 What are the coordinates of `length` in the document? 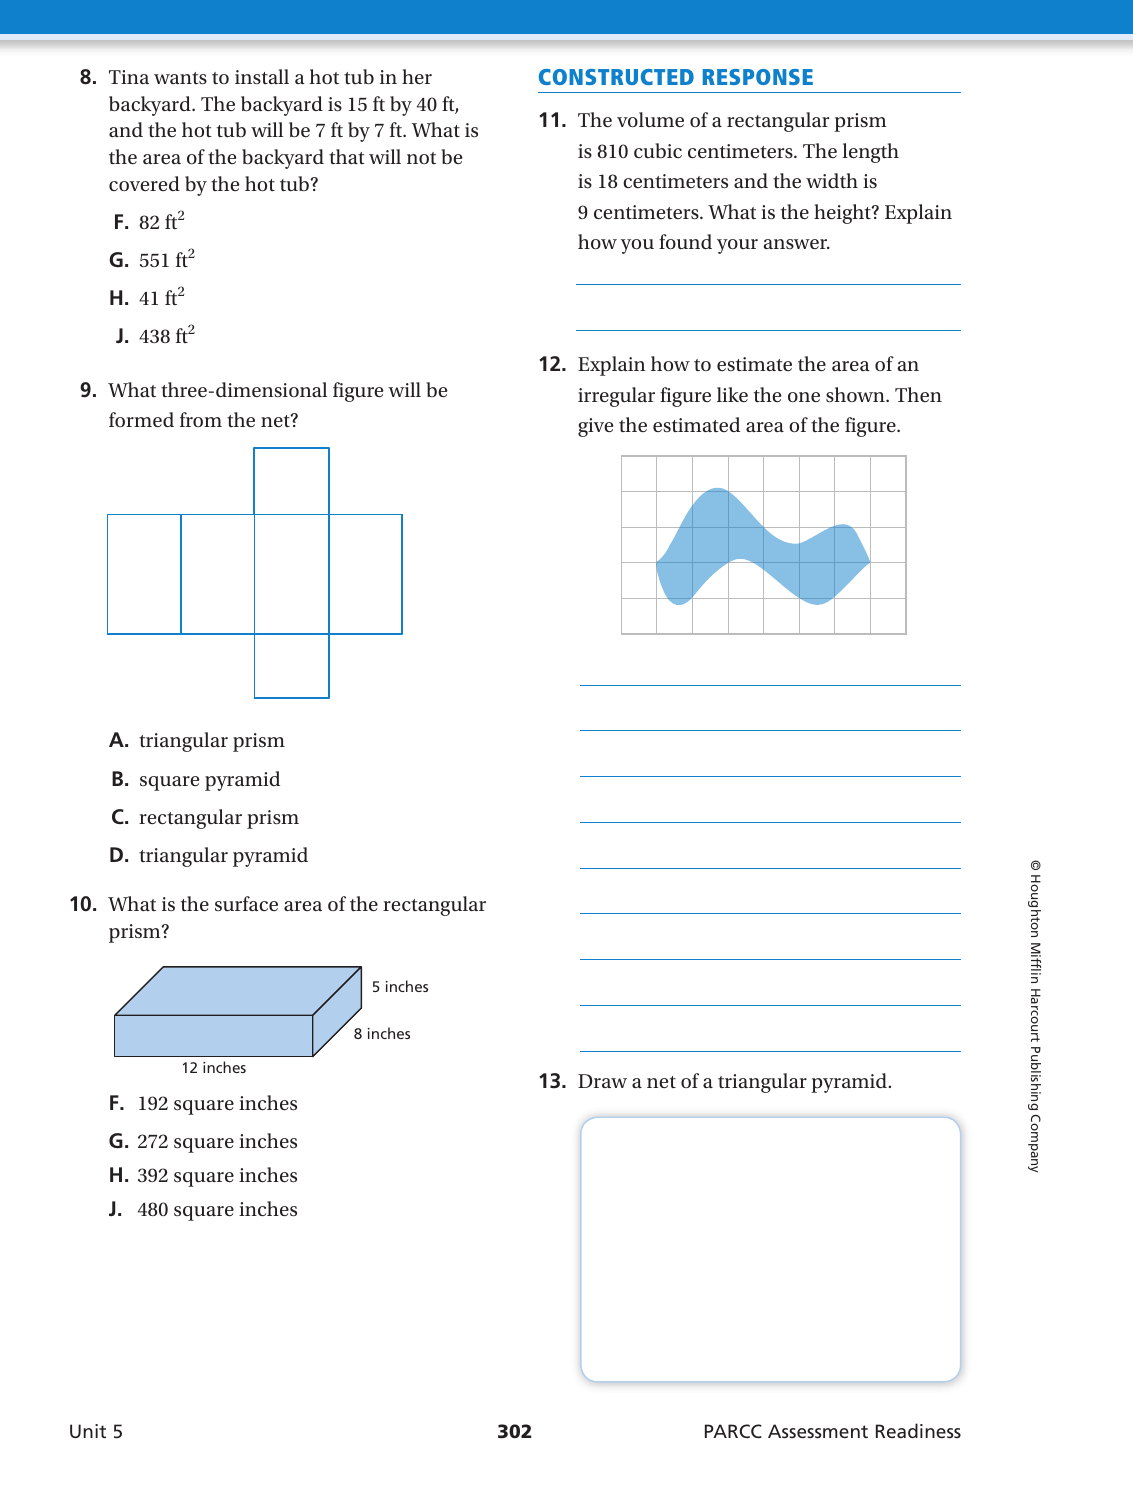 It's located at (870, 153).
